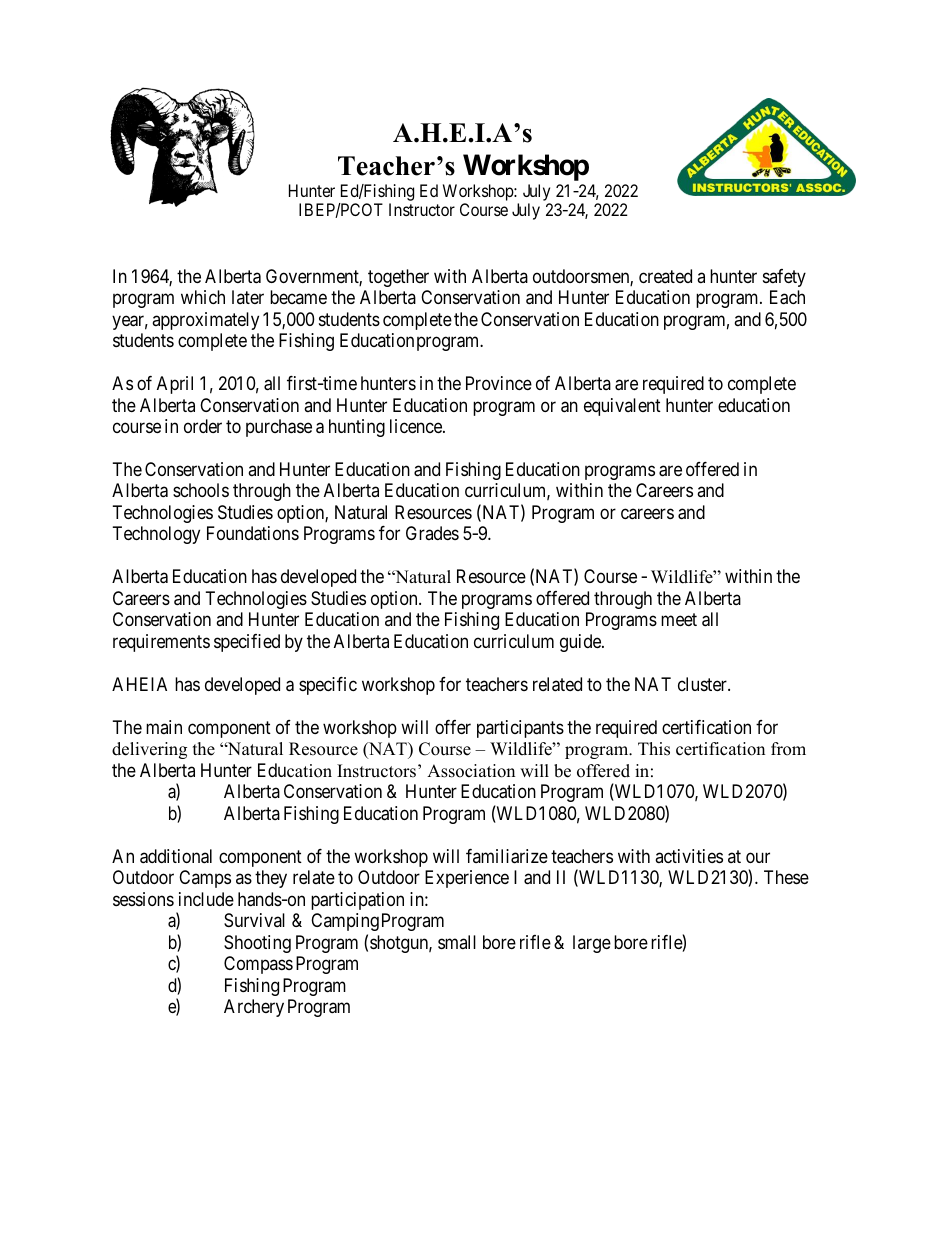 The width and height of the screenshot is (952, 1233). Describe the element at coordinates (622, 407) in the screenshot. I see `equivalent` at that location.
